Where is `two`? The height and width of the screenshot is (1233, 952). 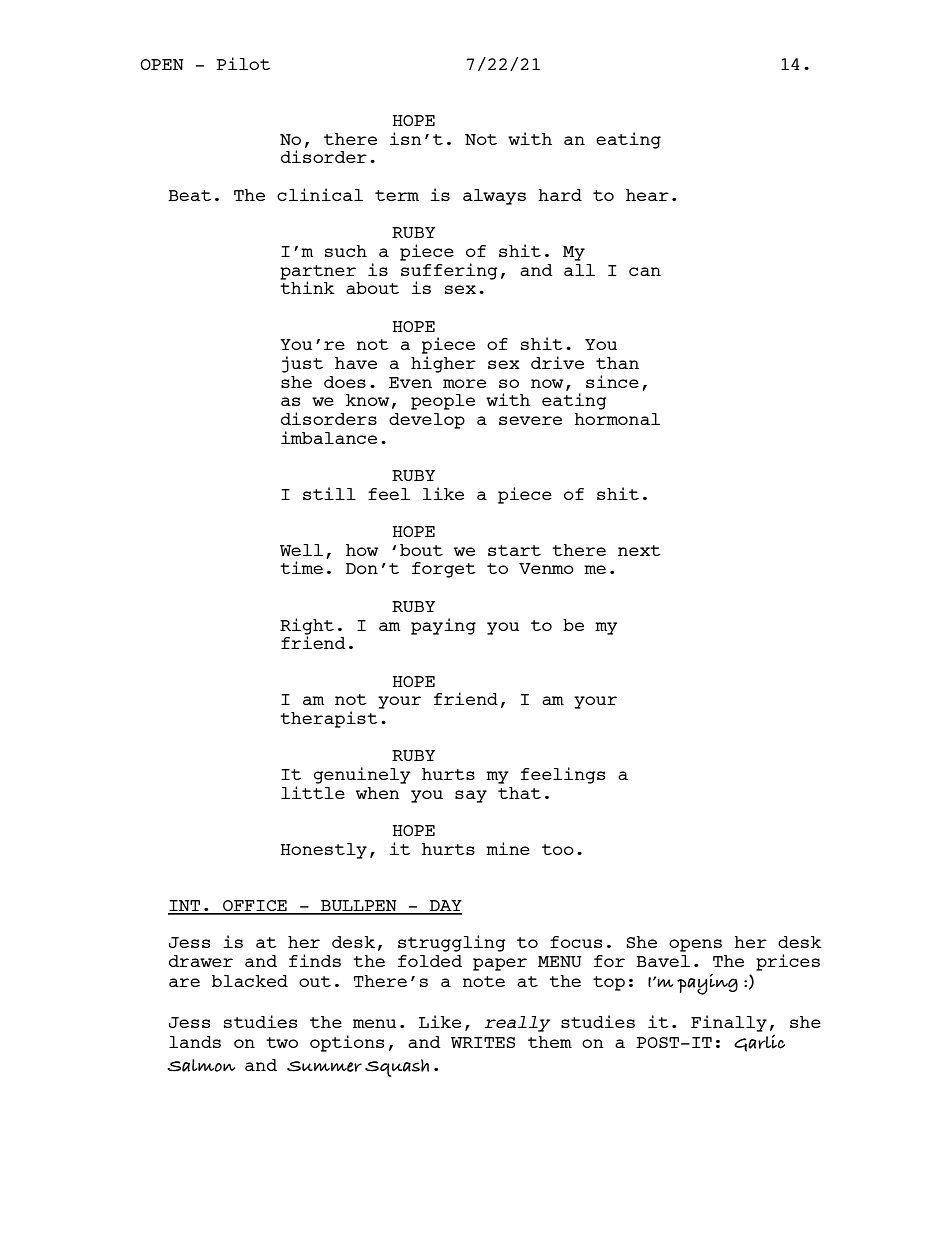
two is located at coordinates (282, 1042).
